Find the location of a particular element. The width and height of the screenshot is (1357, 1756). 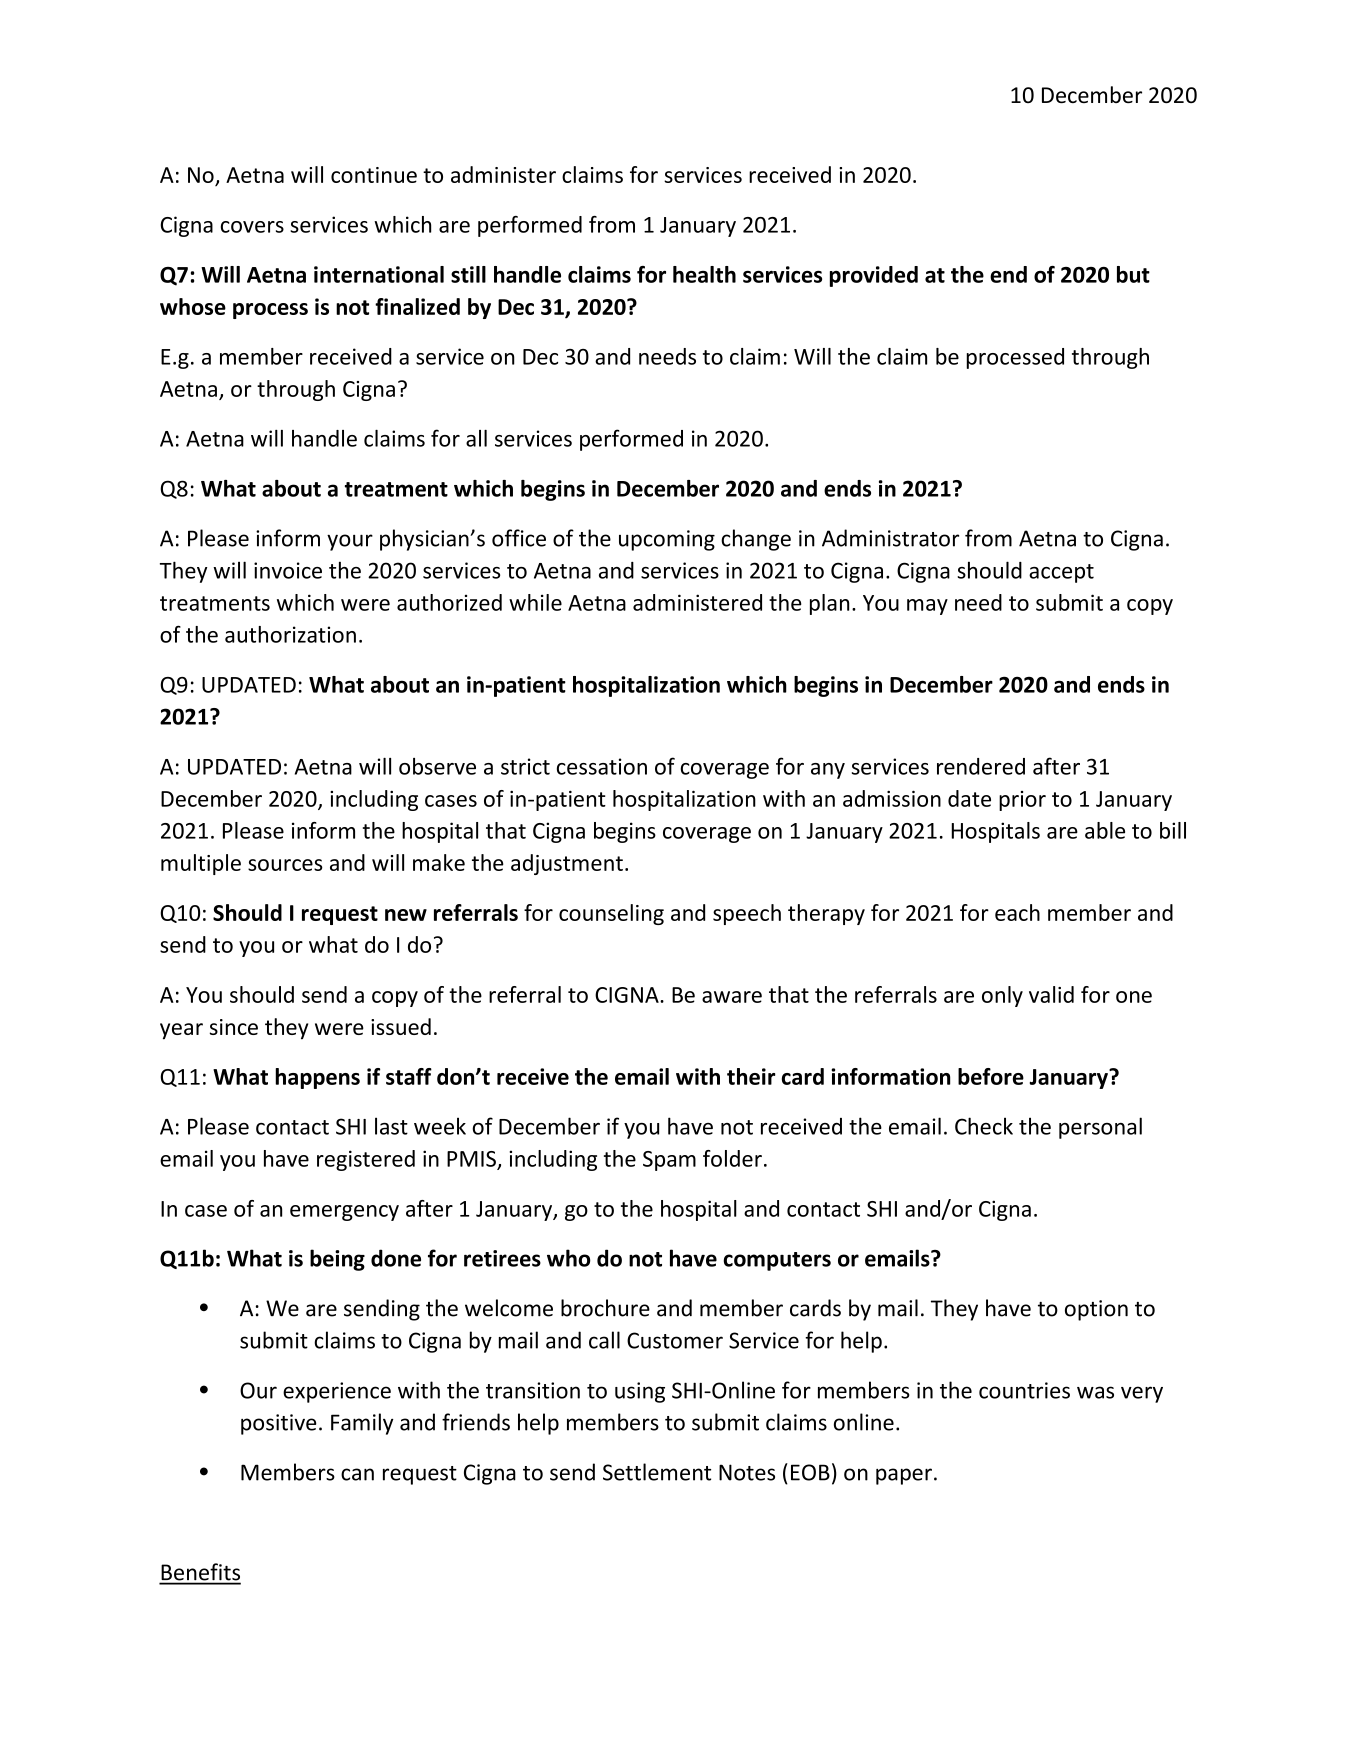

countries is located at coordinates (1024, 1390).
